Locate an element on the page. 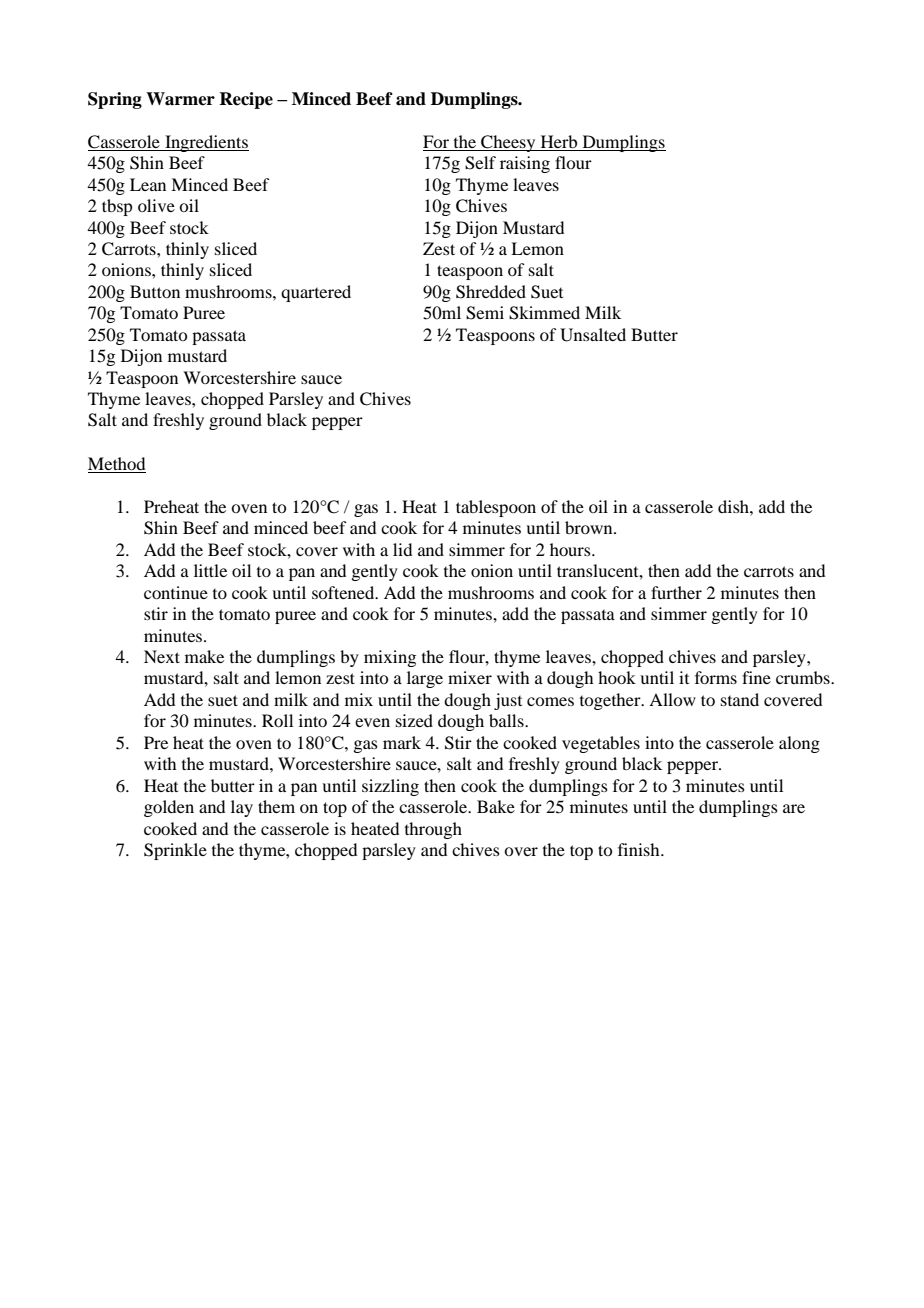 The image size is (924, 1308). Cheesy is located at coordinates (508, 143).
